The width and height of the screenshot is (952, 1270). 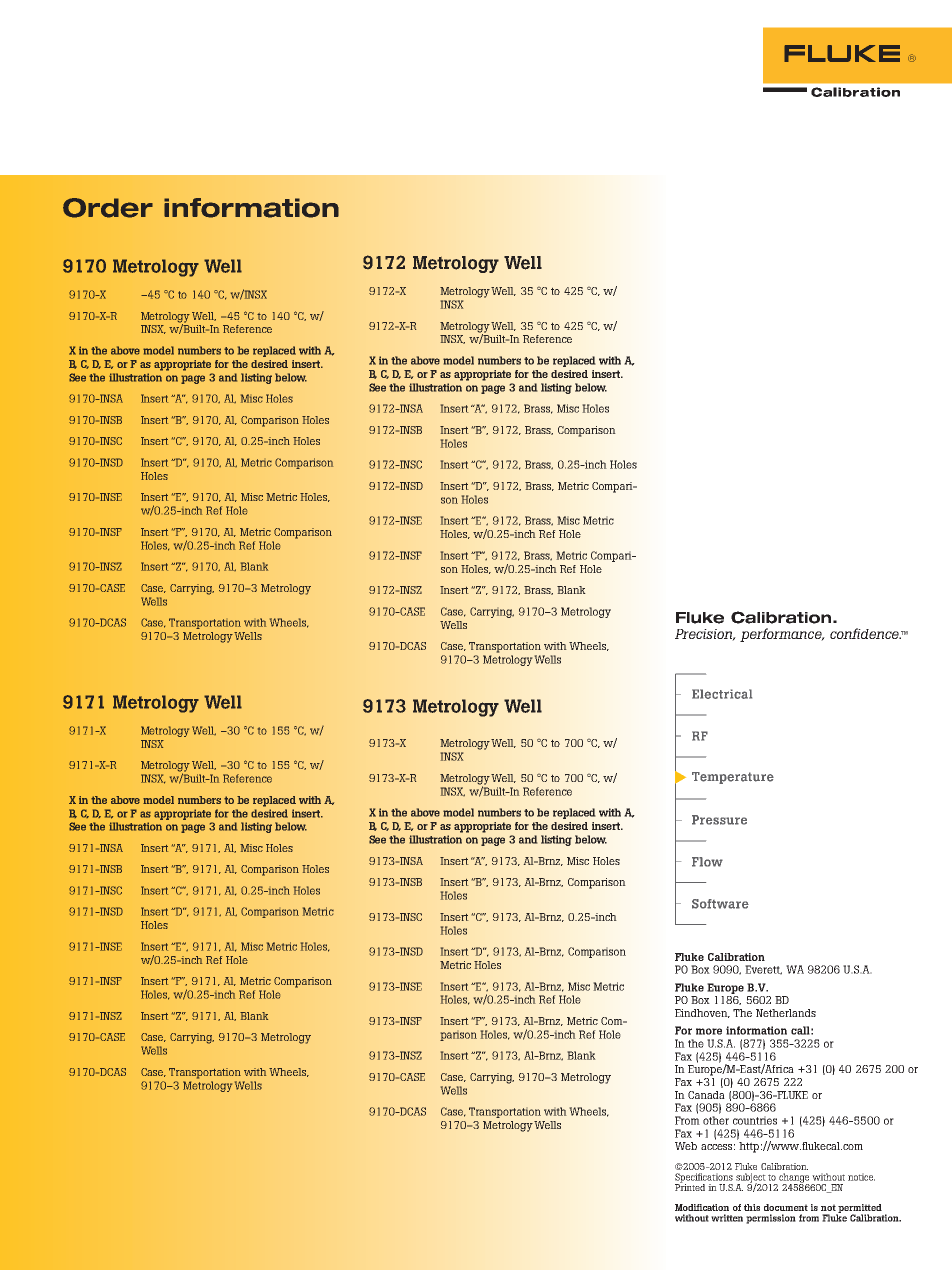 I want to click on Eindhoven, so click(x=702, y=1013).
